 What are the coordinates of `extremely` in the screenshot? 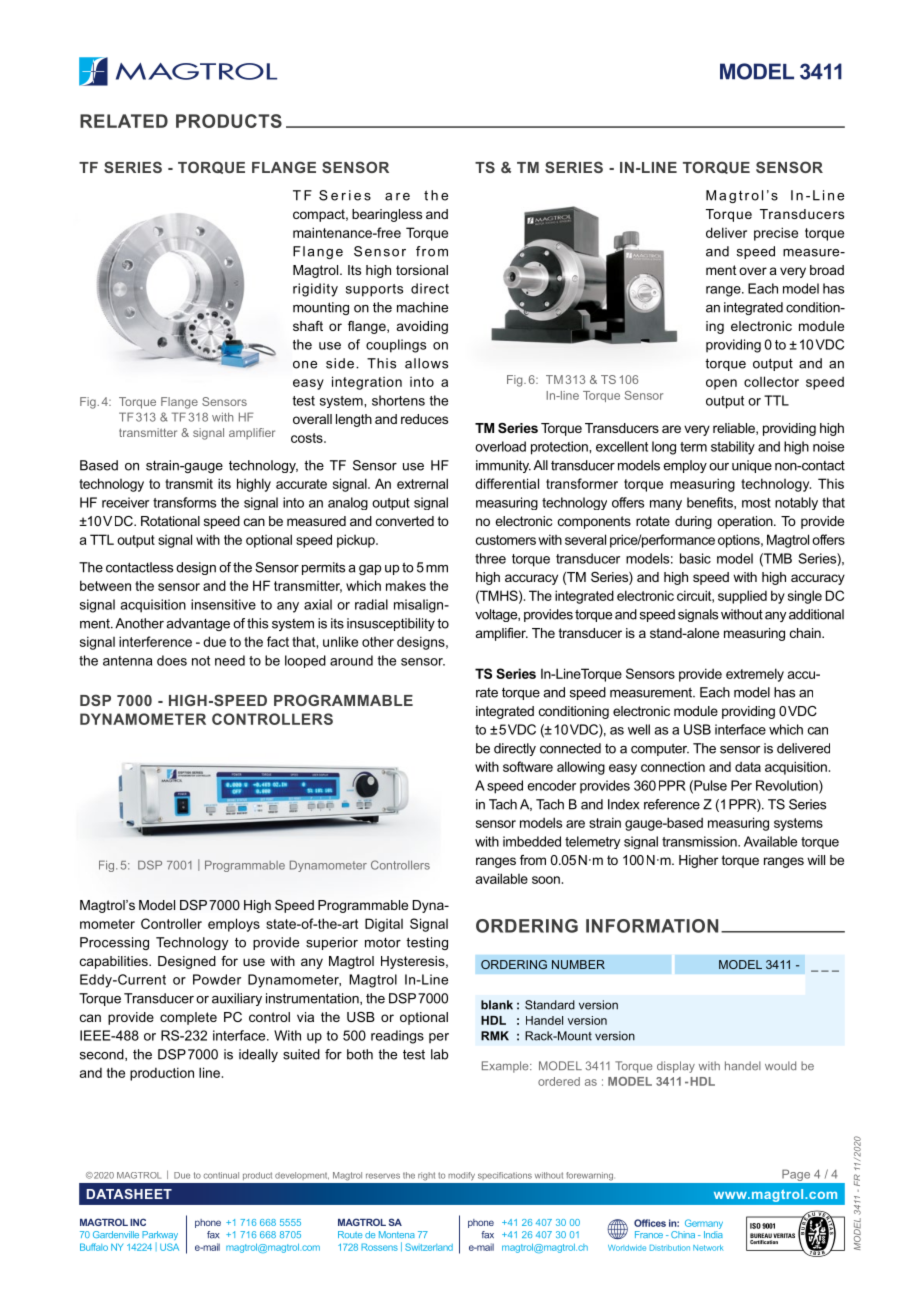 It's located at (755, 675).
